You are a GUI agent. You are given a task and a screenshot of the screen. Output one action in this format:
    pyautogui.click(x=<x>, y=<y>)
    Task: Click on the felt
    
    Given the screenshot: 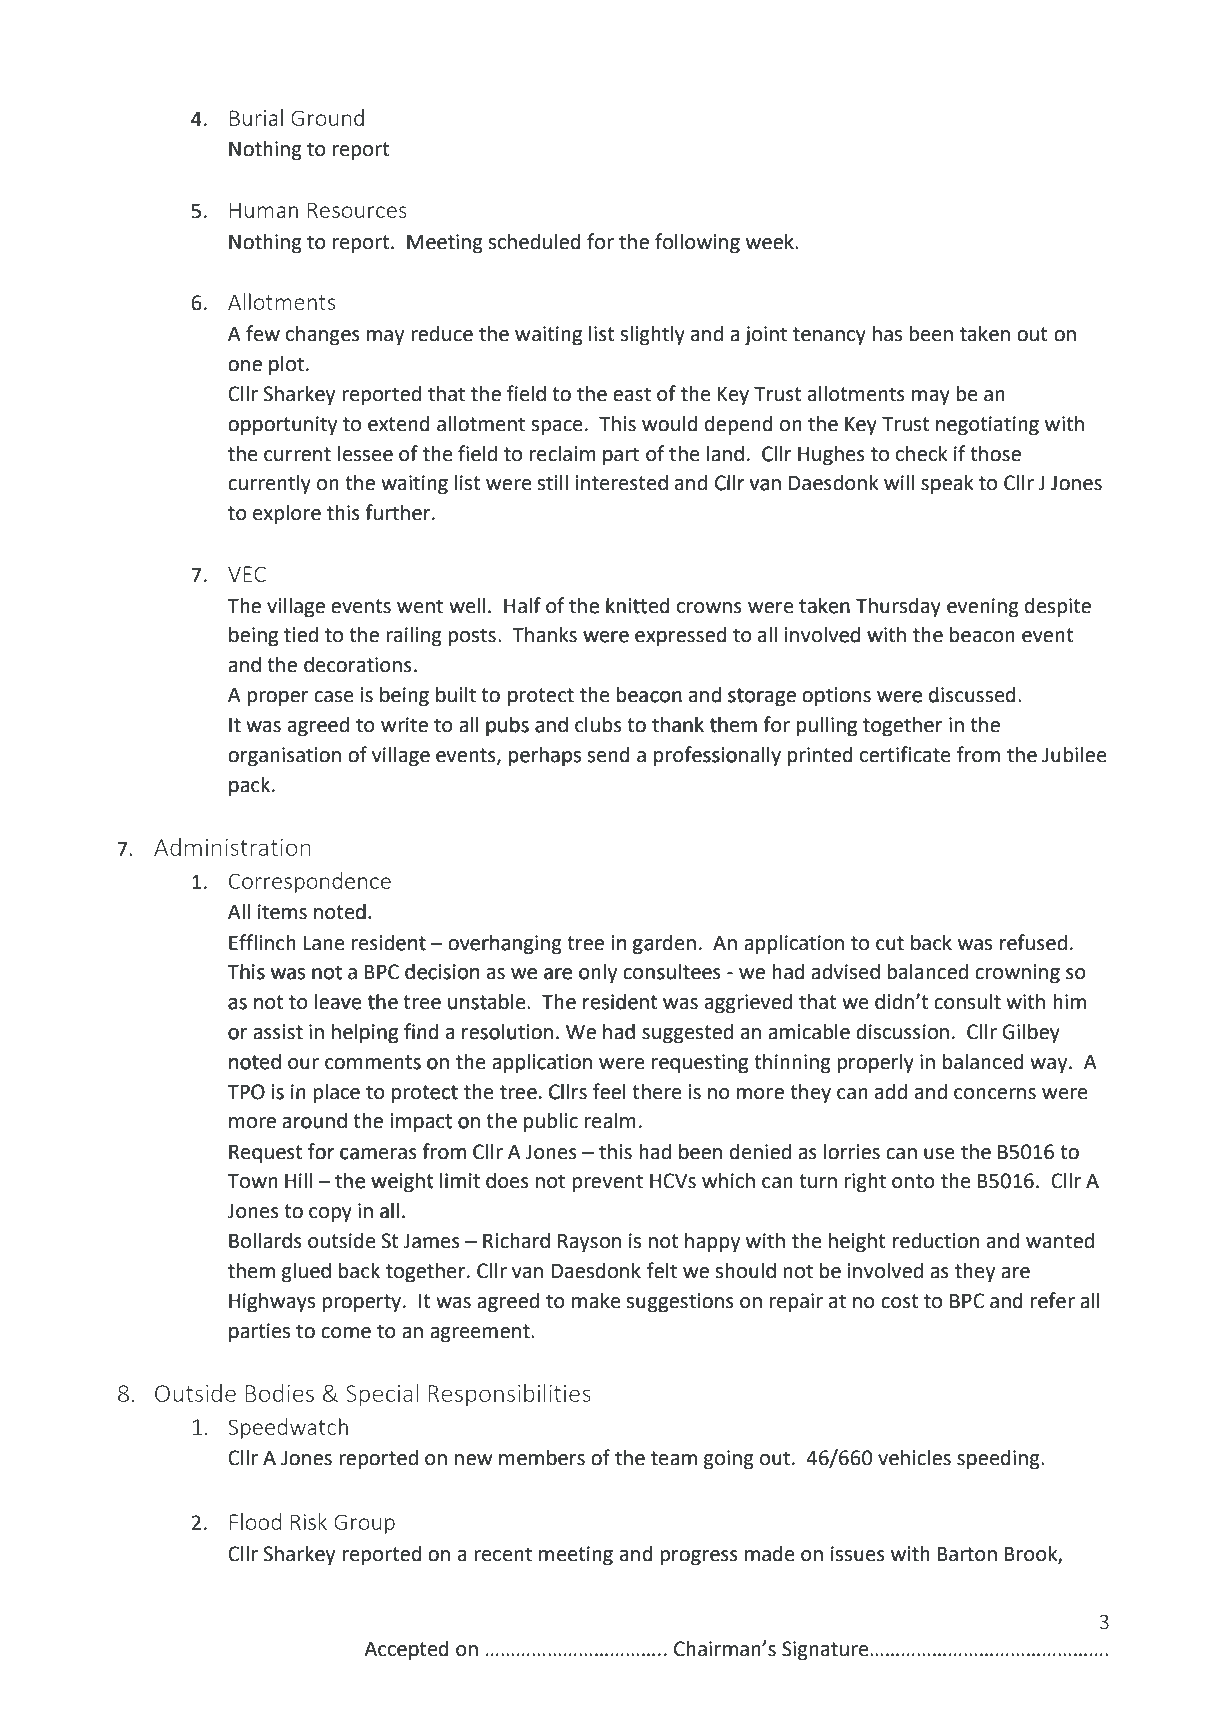 What is the action you would take?
    pyautogui.click(x=662, y=1270)
